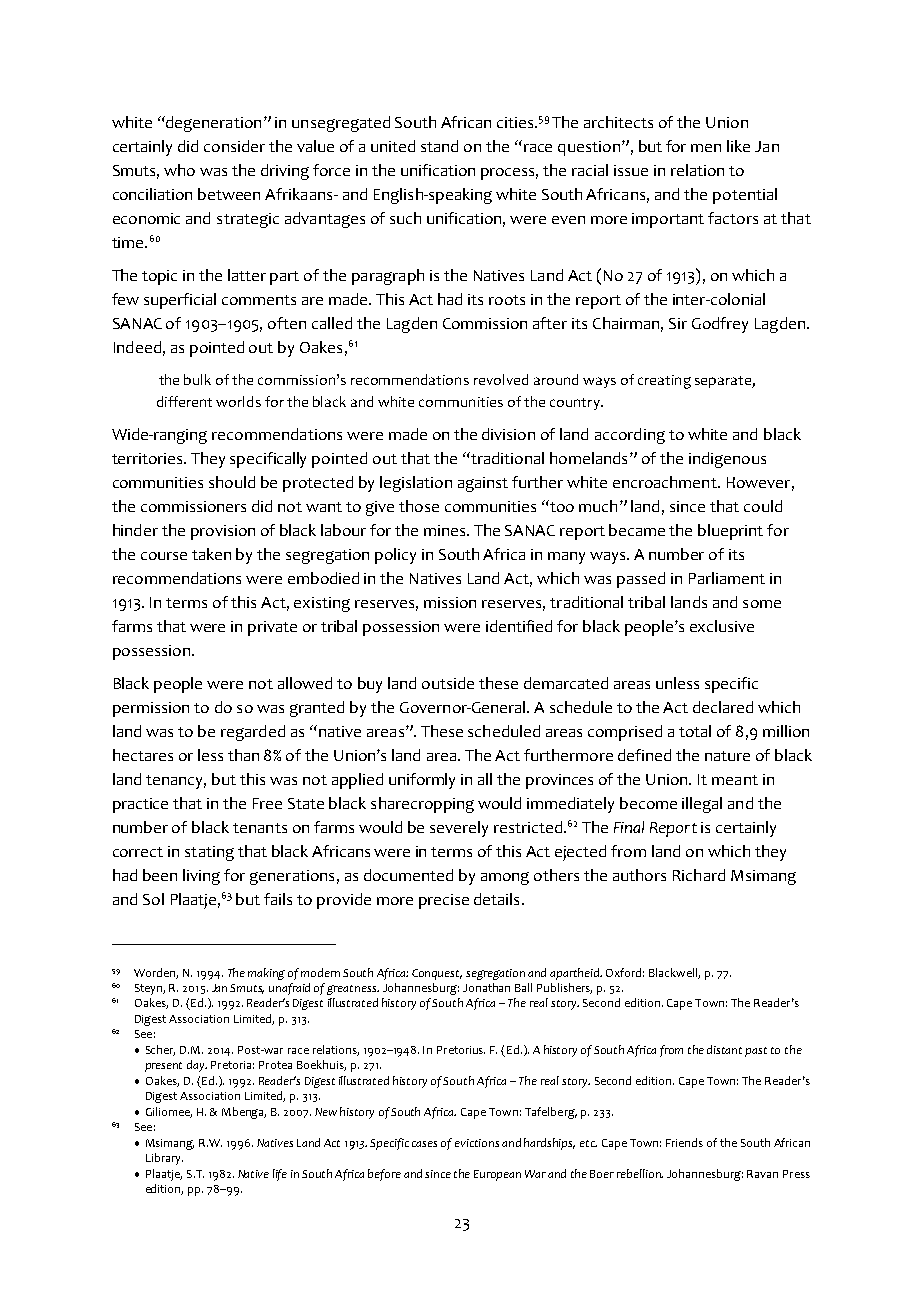 This screenshot has width=924, height=1308. What do you see at coordinates (477, 1143) in the screenshot?
I see `evictions` at bounding box center [477, 1143].
